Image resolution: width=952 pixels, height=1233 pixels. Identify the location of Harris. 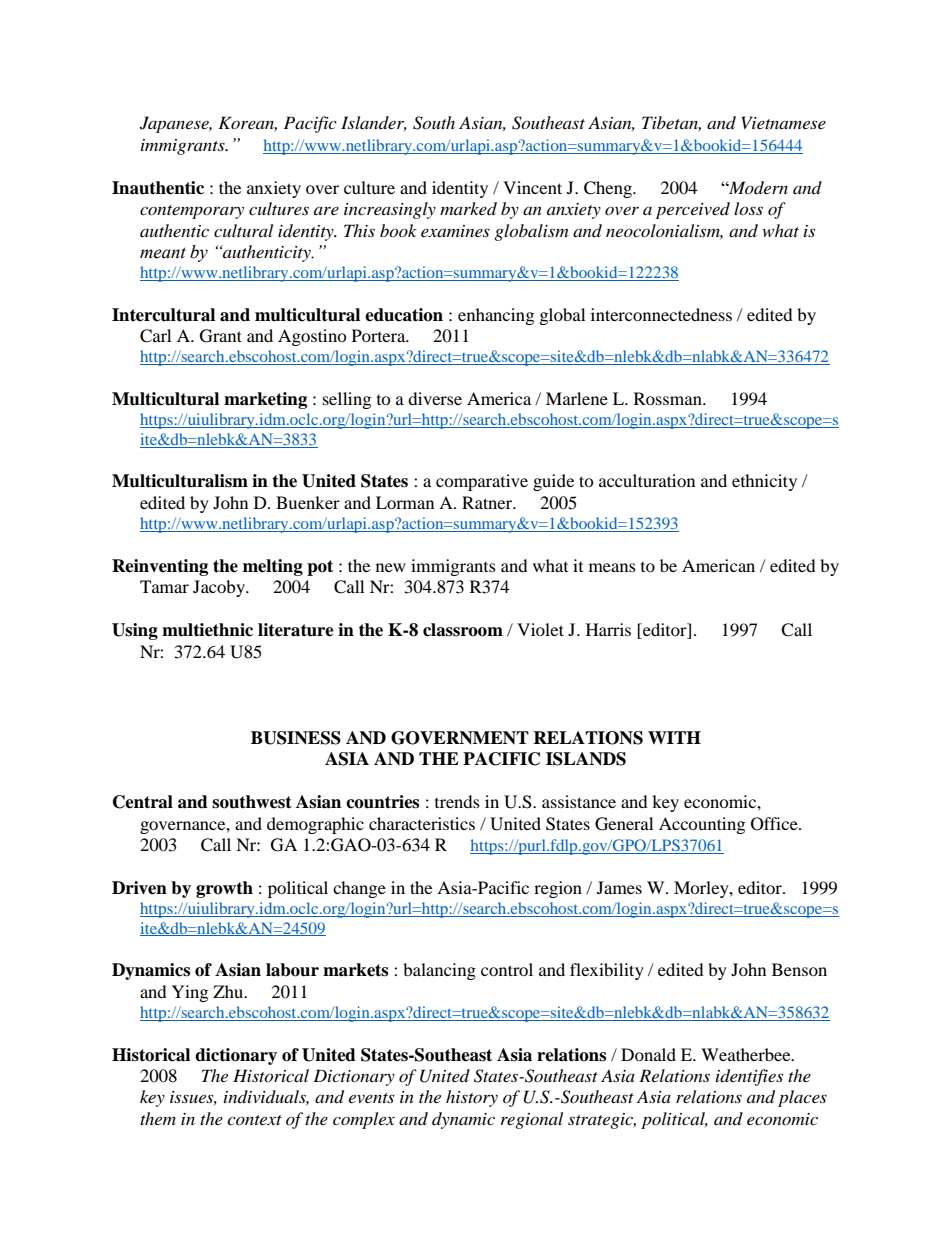
(608, 629).
